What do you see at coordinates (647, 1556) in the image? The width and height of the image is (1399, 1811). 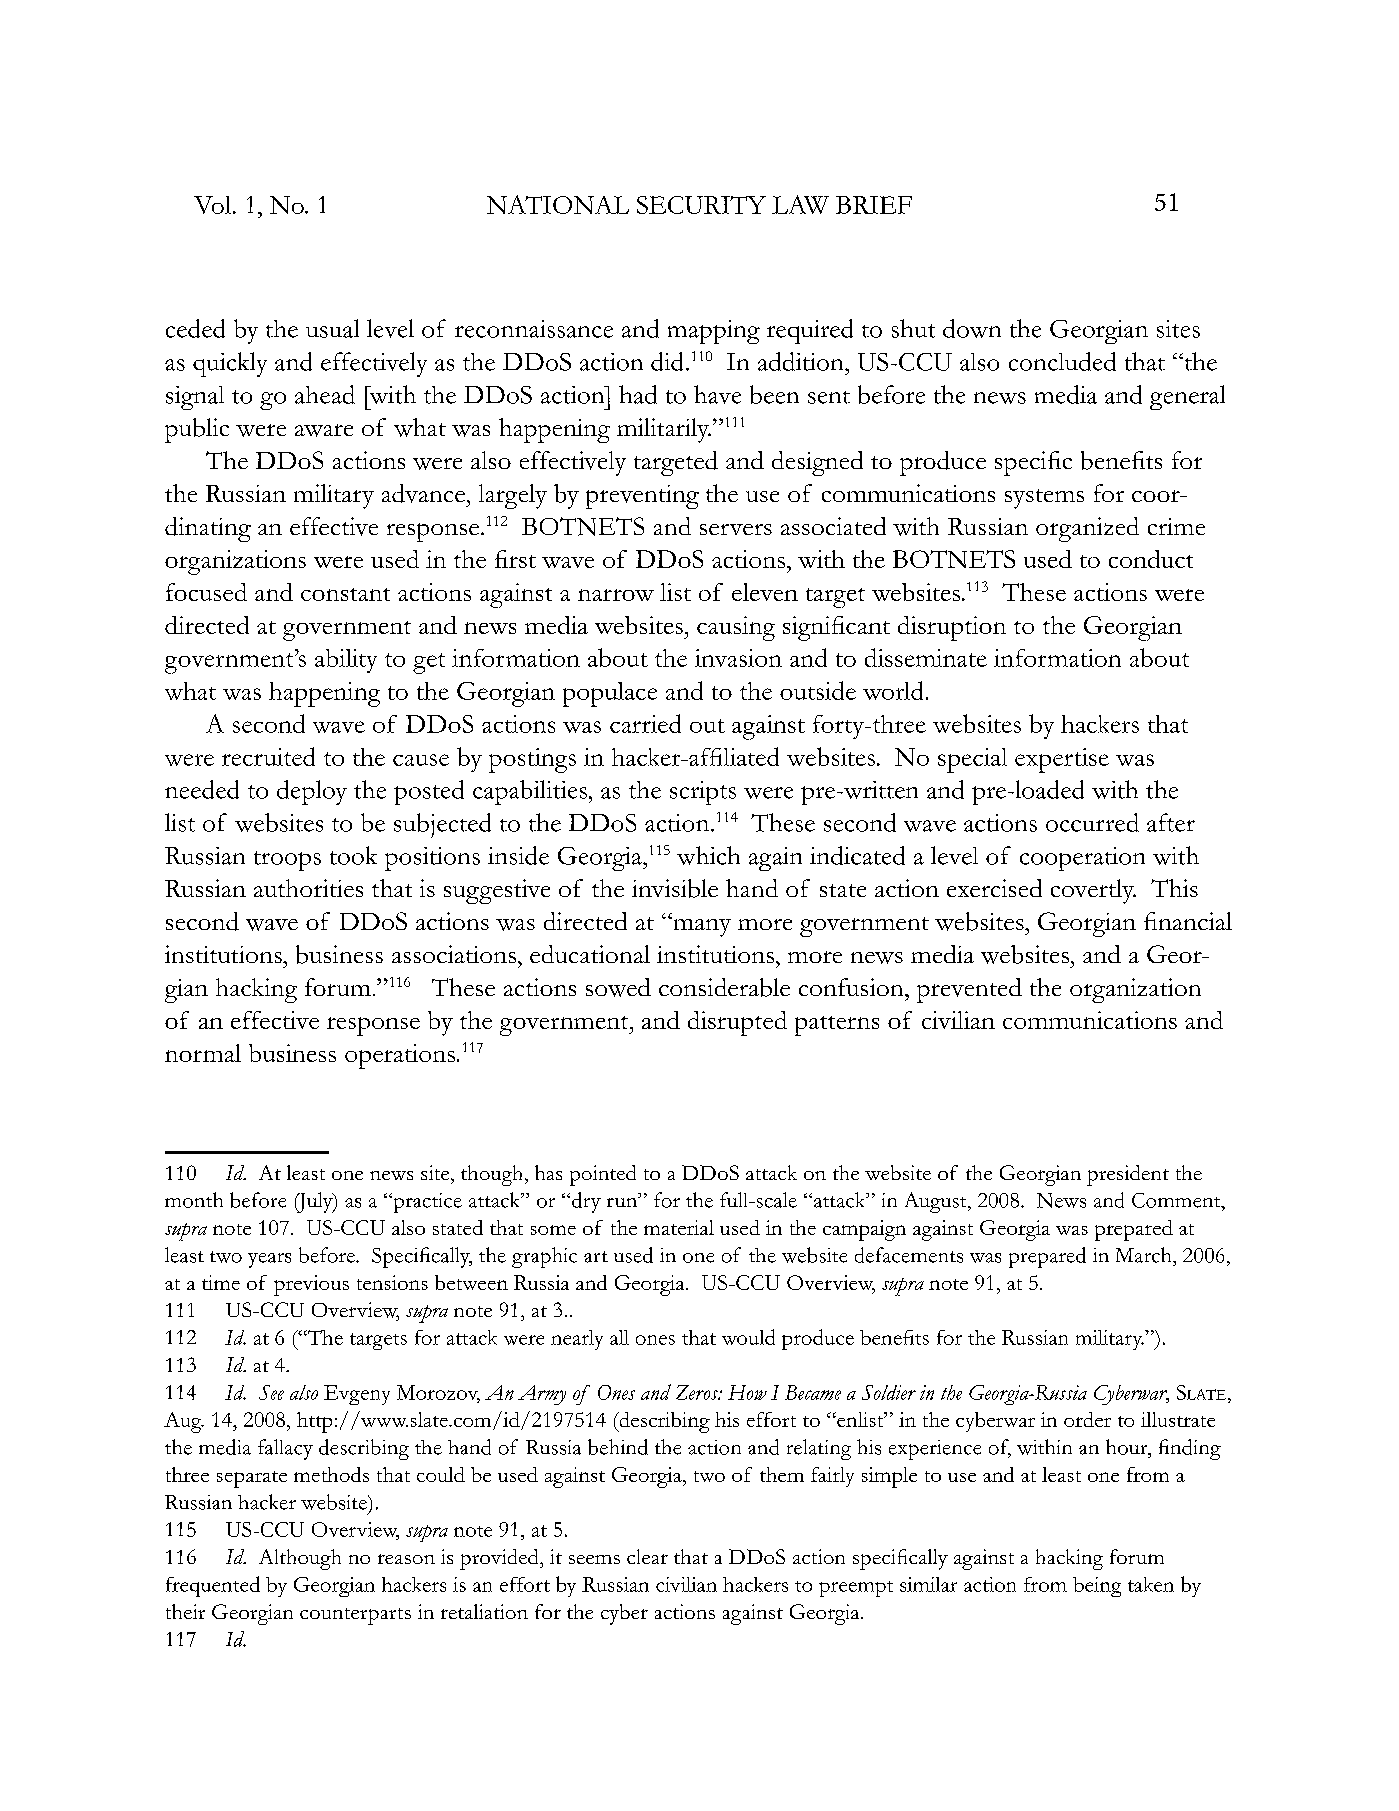 I see `clear` at bounding box center [647, 1556].
